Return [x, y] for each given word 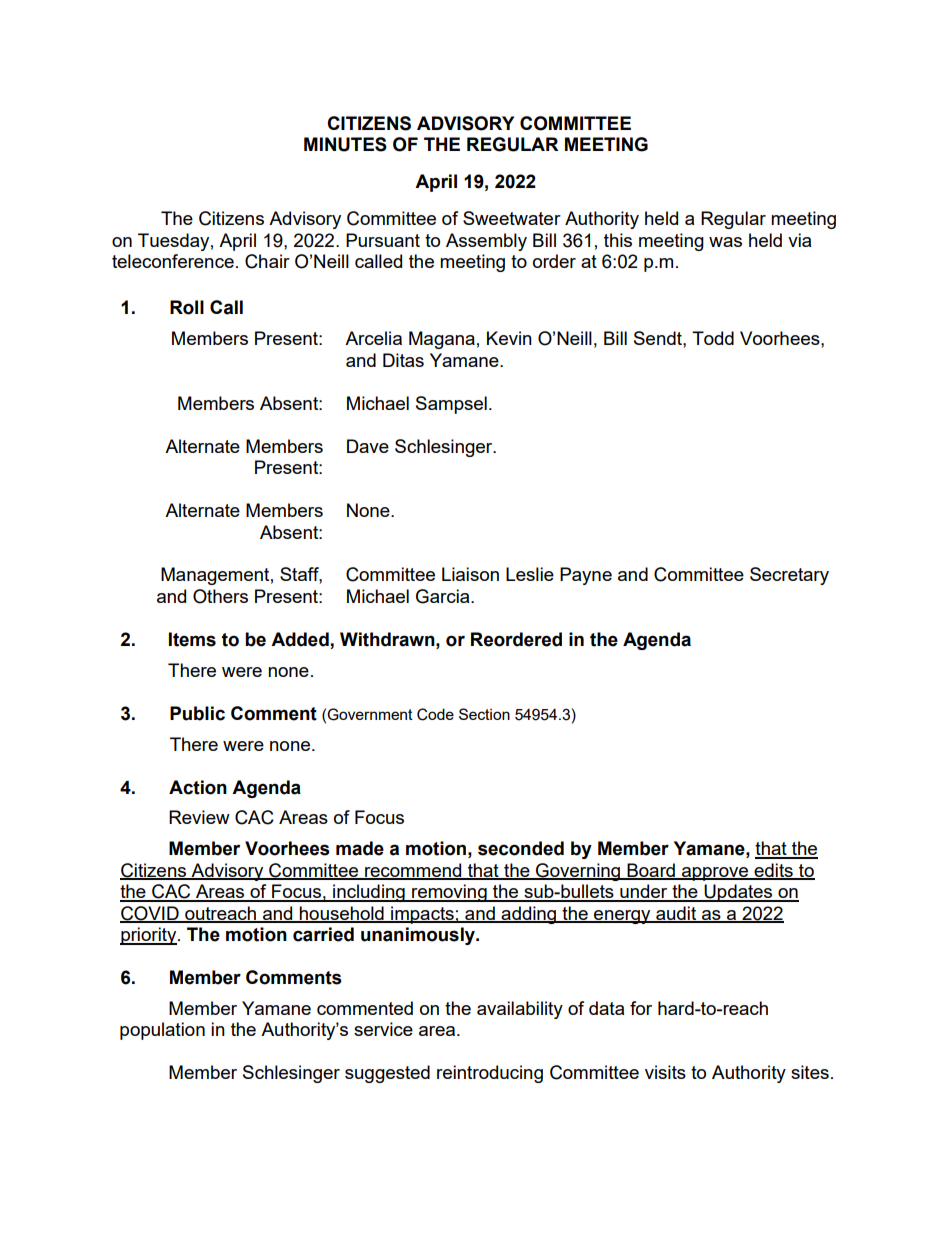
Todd [713, 338]
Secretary [789, 576]
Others [220, 596]
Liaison [470, 574]
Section [484, 714]
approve [715, 874]
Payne [586, 576]
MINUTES [345, 144]
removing [449, 893]
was [725, 242]
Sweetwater [512, 218]
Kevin [509, 338]
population [162, 1031]
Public [197, 713]
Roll [187, 307]
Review [199, 817]
